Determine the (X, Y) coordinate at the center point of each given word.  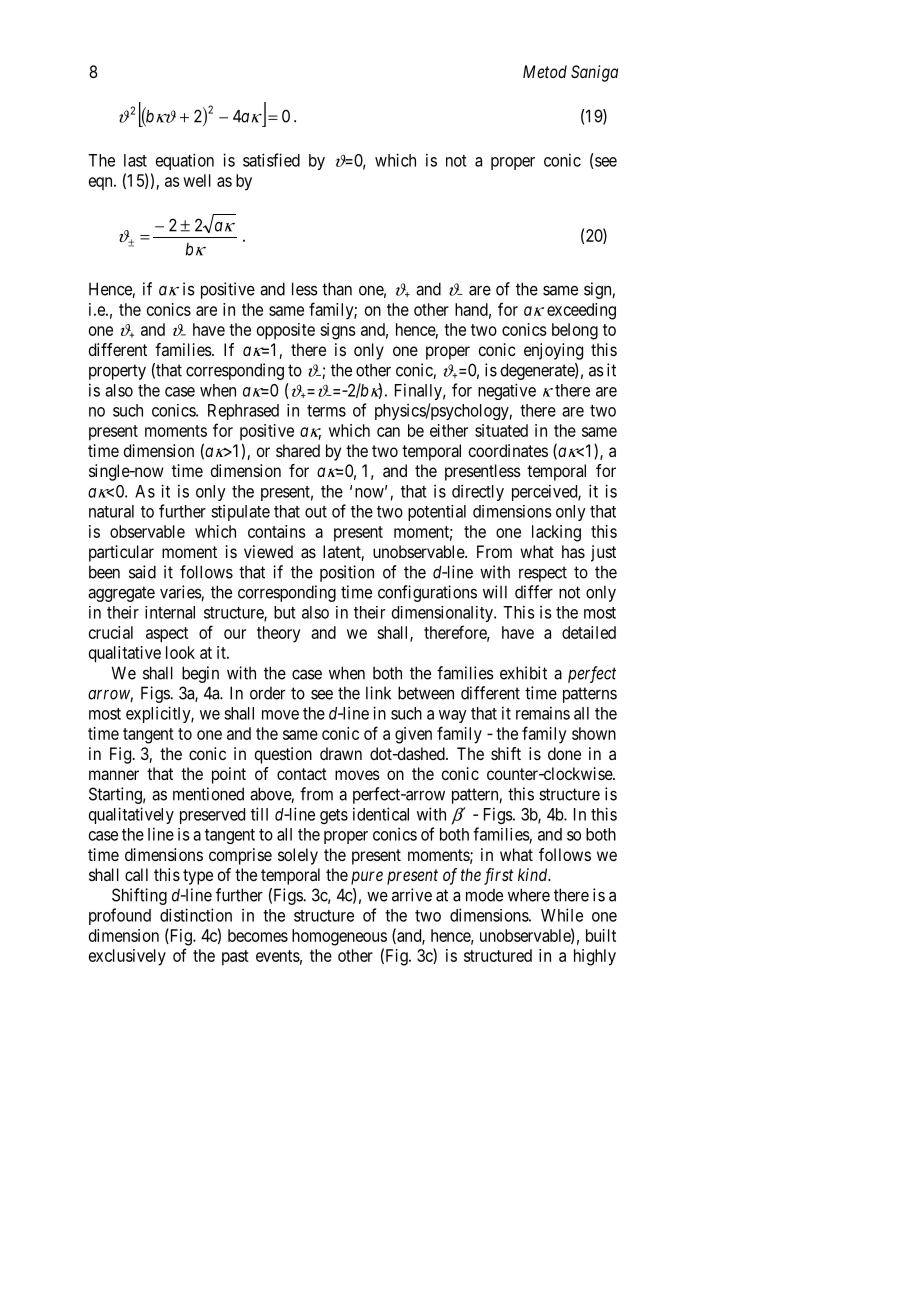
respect (543, 574)
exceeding (581, 311)
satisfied (271, 160)
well (197, 180)
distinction (196, 915)
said (142, 572)
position (347, 573)
